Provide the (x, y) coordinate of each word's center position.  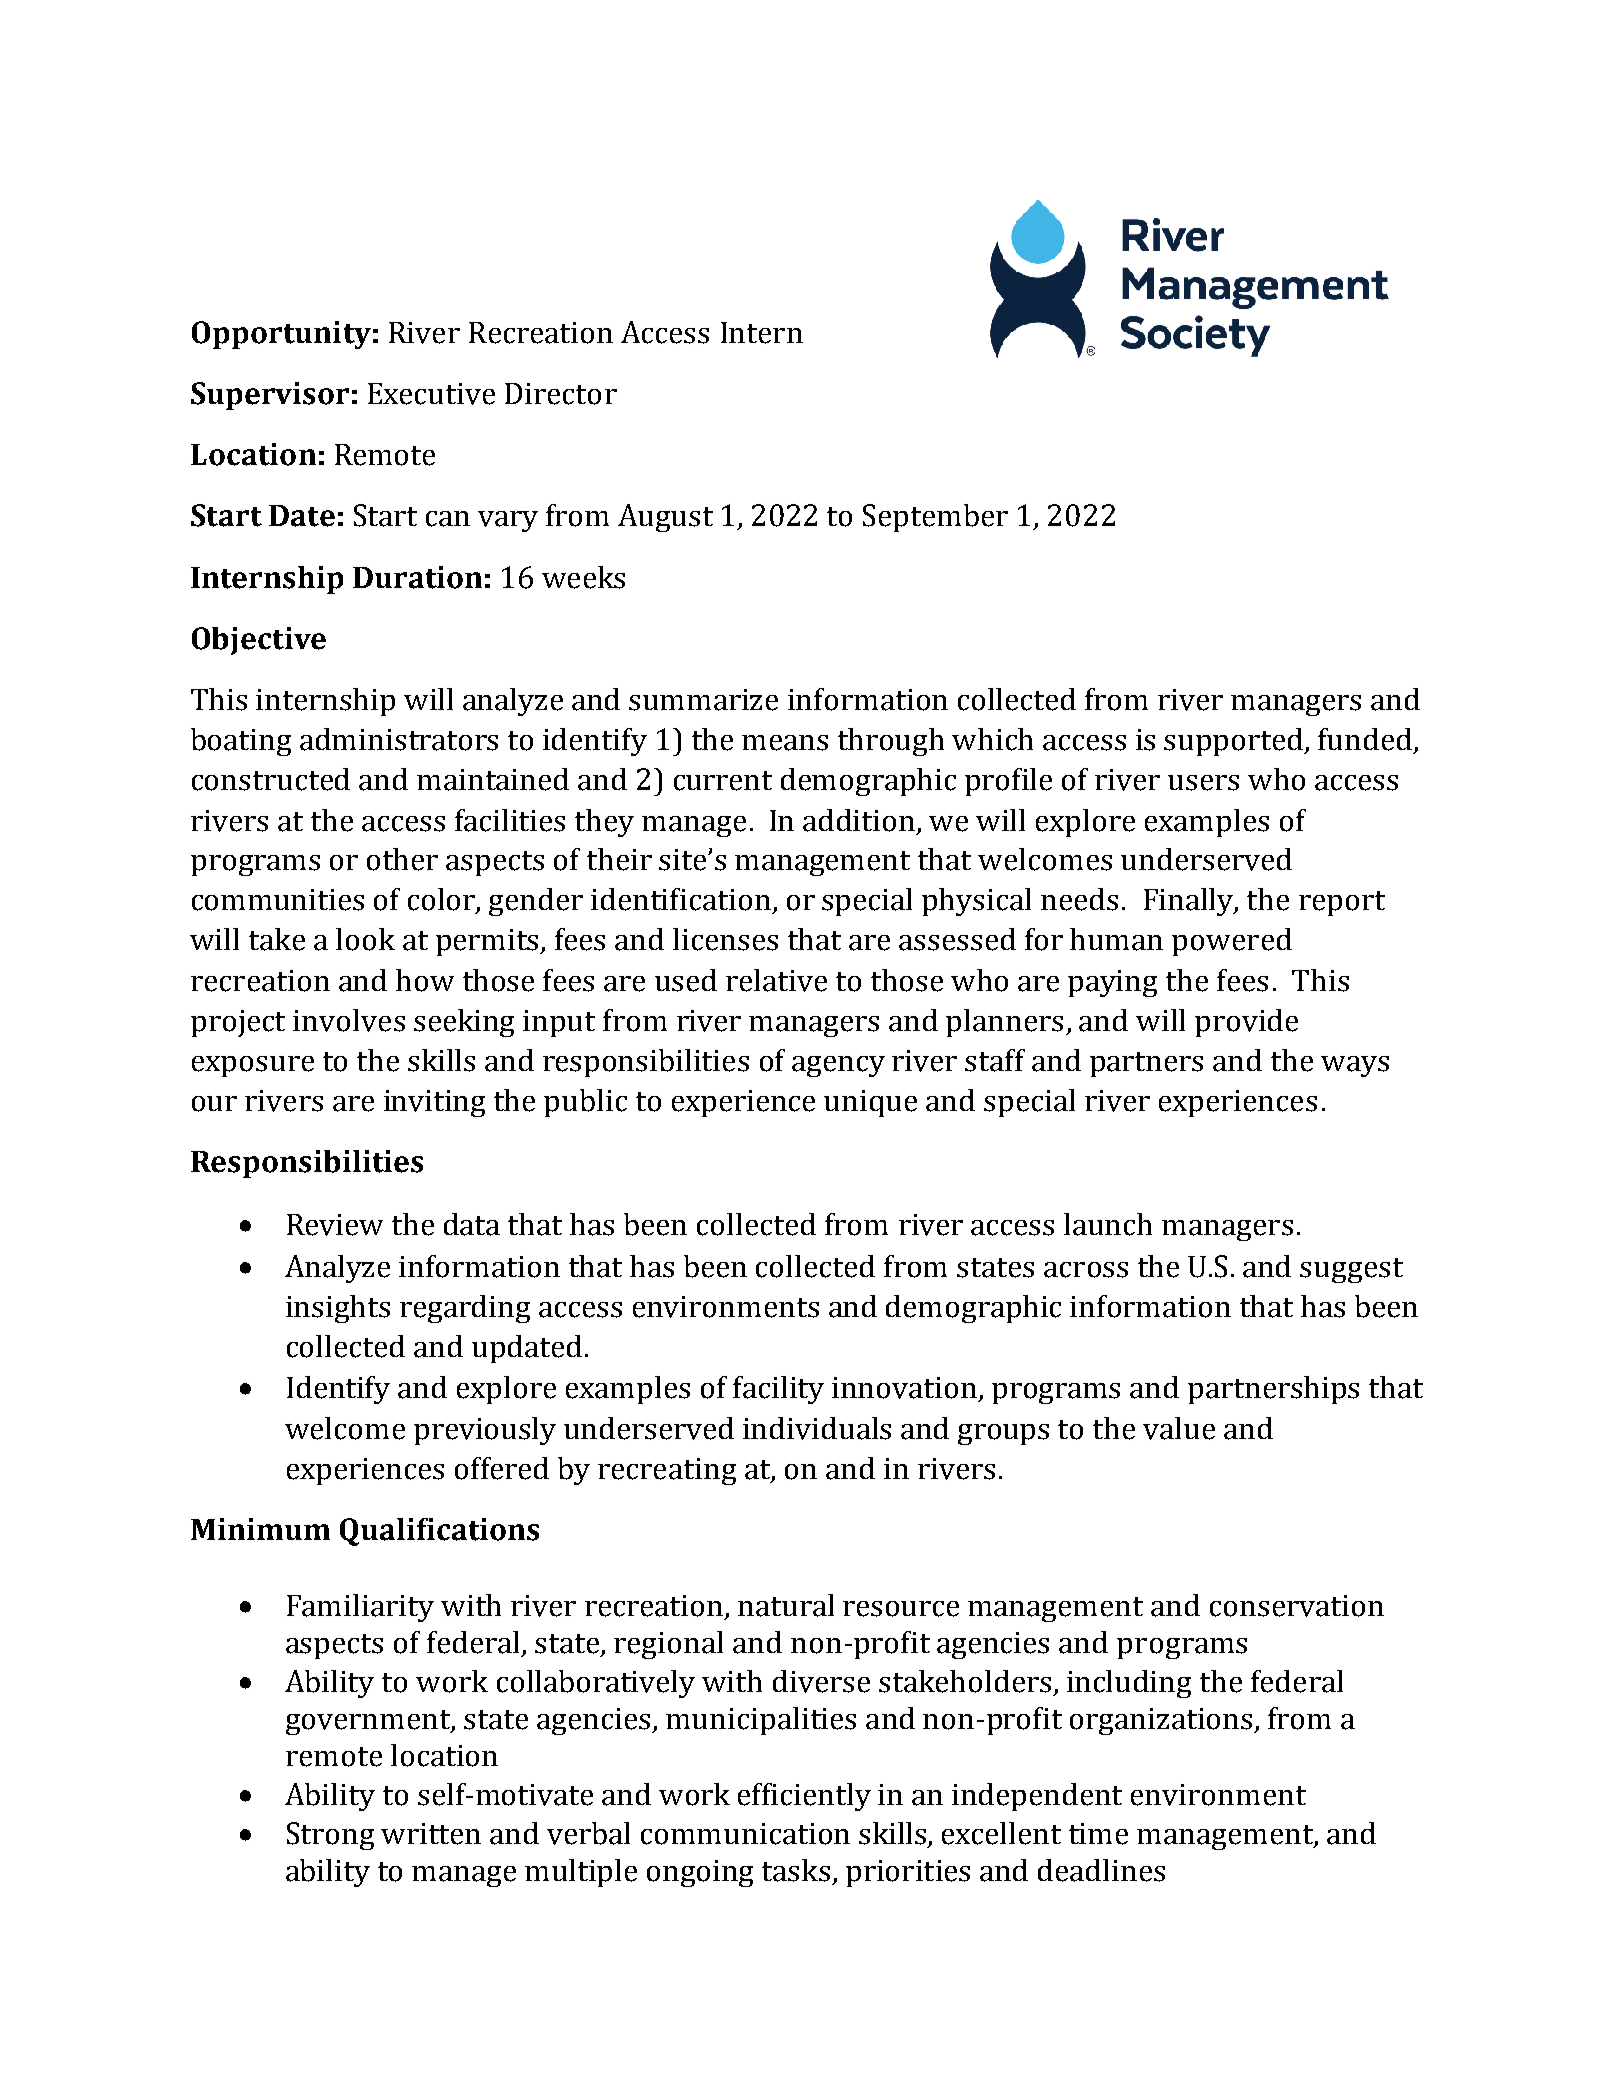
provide (1246, 1023)
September (935, 518)
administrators (399, 739)
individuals (817, 1428)
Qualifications (439, 1532)
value (1179, 1428)
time (1098, 1834)
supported (1235, 742)
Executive (431, 394)
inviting (434, 1103)
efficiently (804, 1797)
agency (838, 1066)
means (785, 743)
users (1203, 783)
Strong (330, 1836)
